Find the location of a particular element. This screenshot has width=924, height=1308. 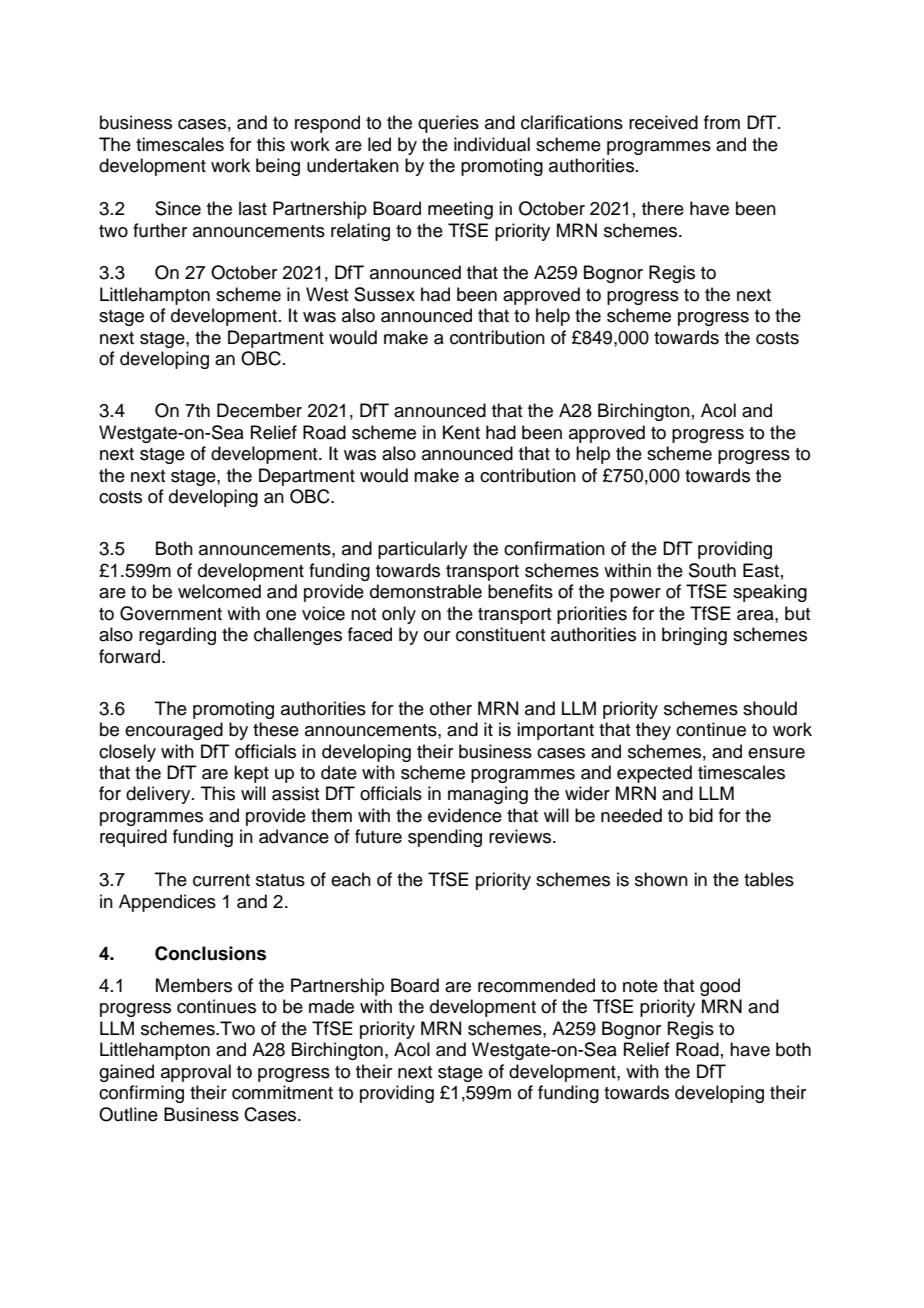

encouraged is located at coordinates (174, 731).
